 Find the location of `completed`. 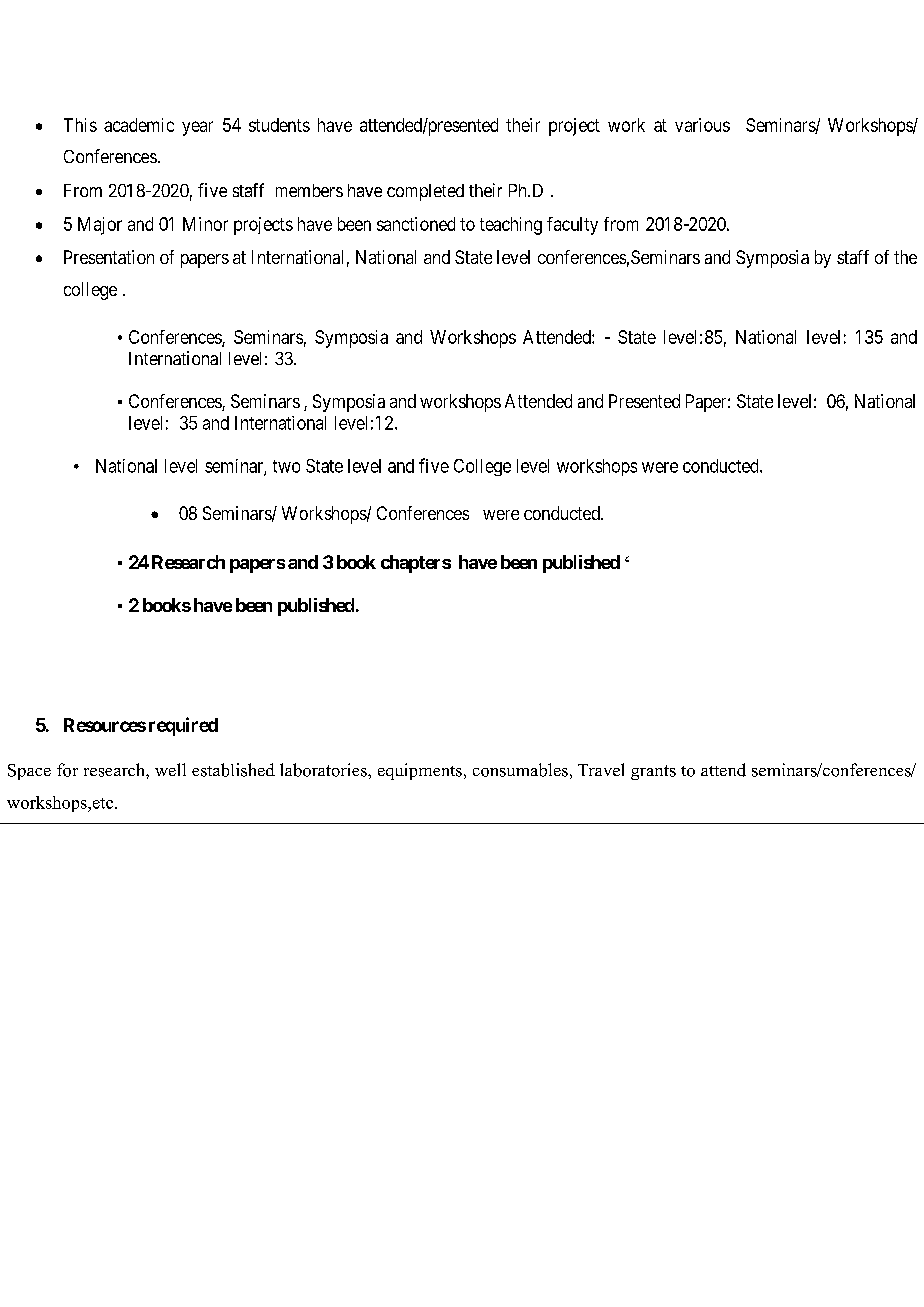

completed is located at coordinates (425, 192).
